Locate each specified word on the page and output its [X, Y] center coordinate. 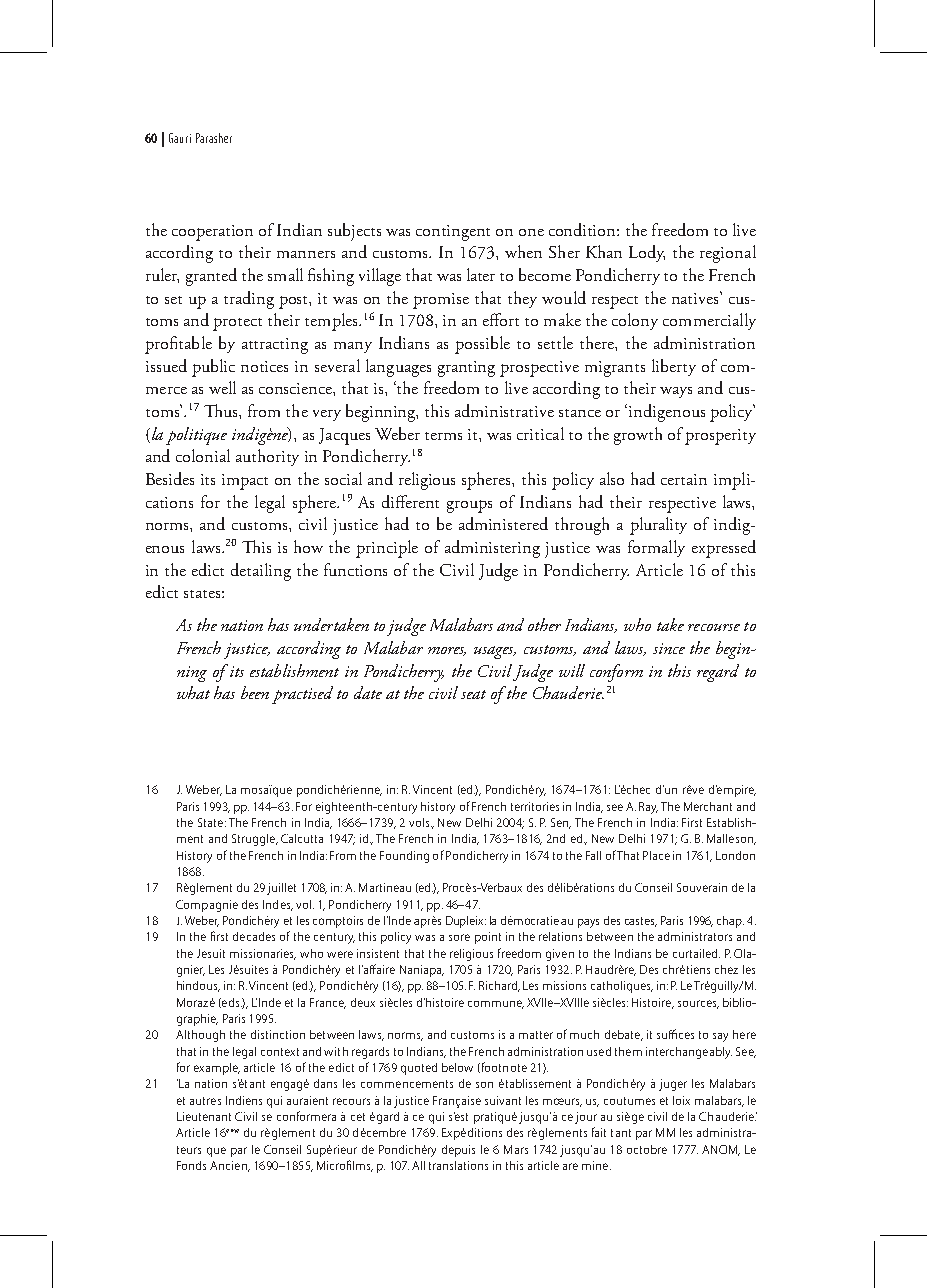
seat [473, 694]
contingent [453, 233]
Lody [647, 253]
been [255, 692]
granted [211, 277]
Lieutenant [204, 1116]
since [669, 648]
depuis [458, 1151]
